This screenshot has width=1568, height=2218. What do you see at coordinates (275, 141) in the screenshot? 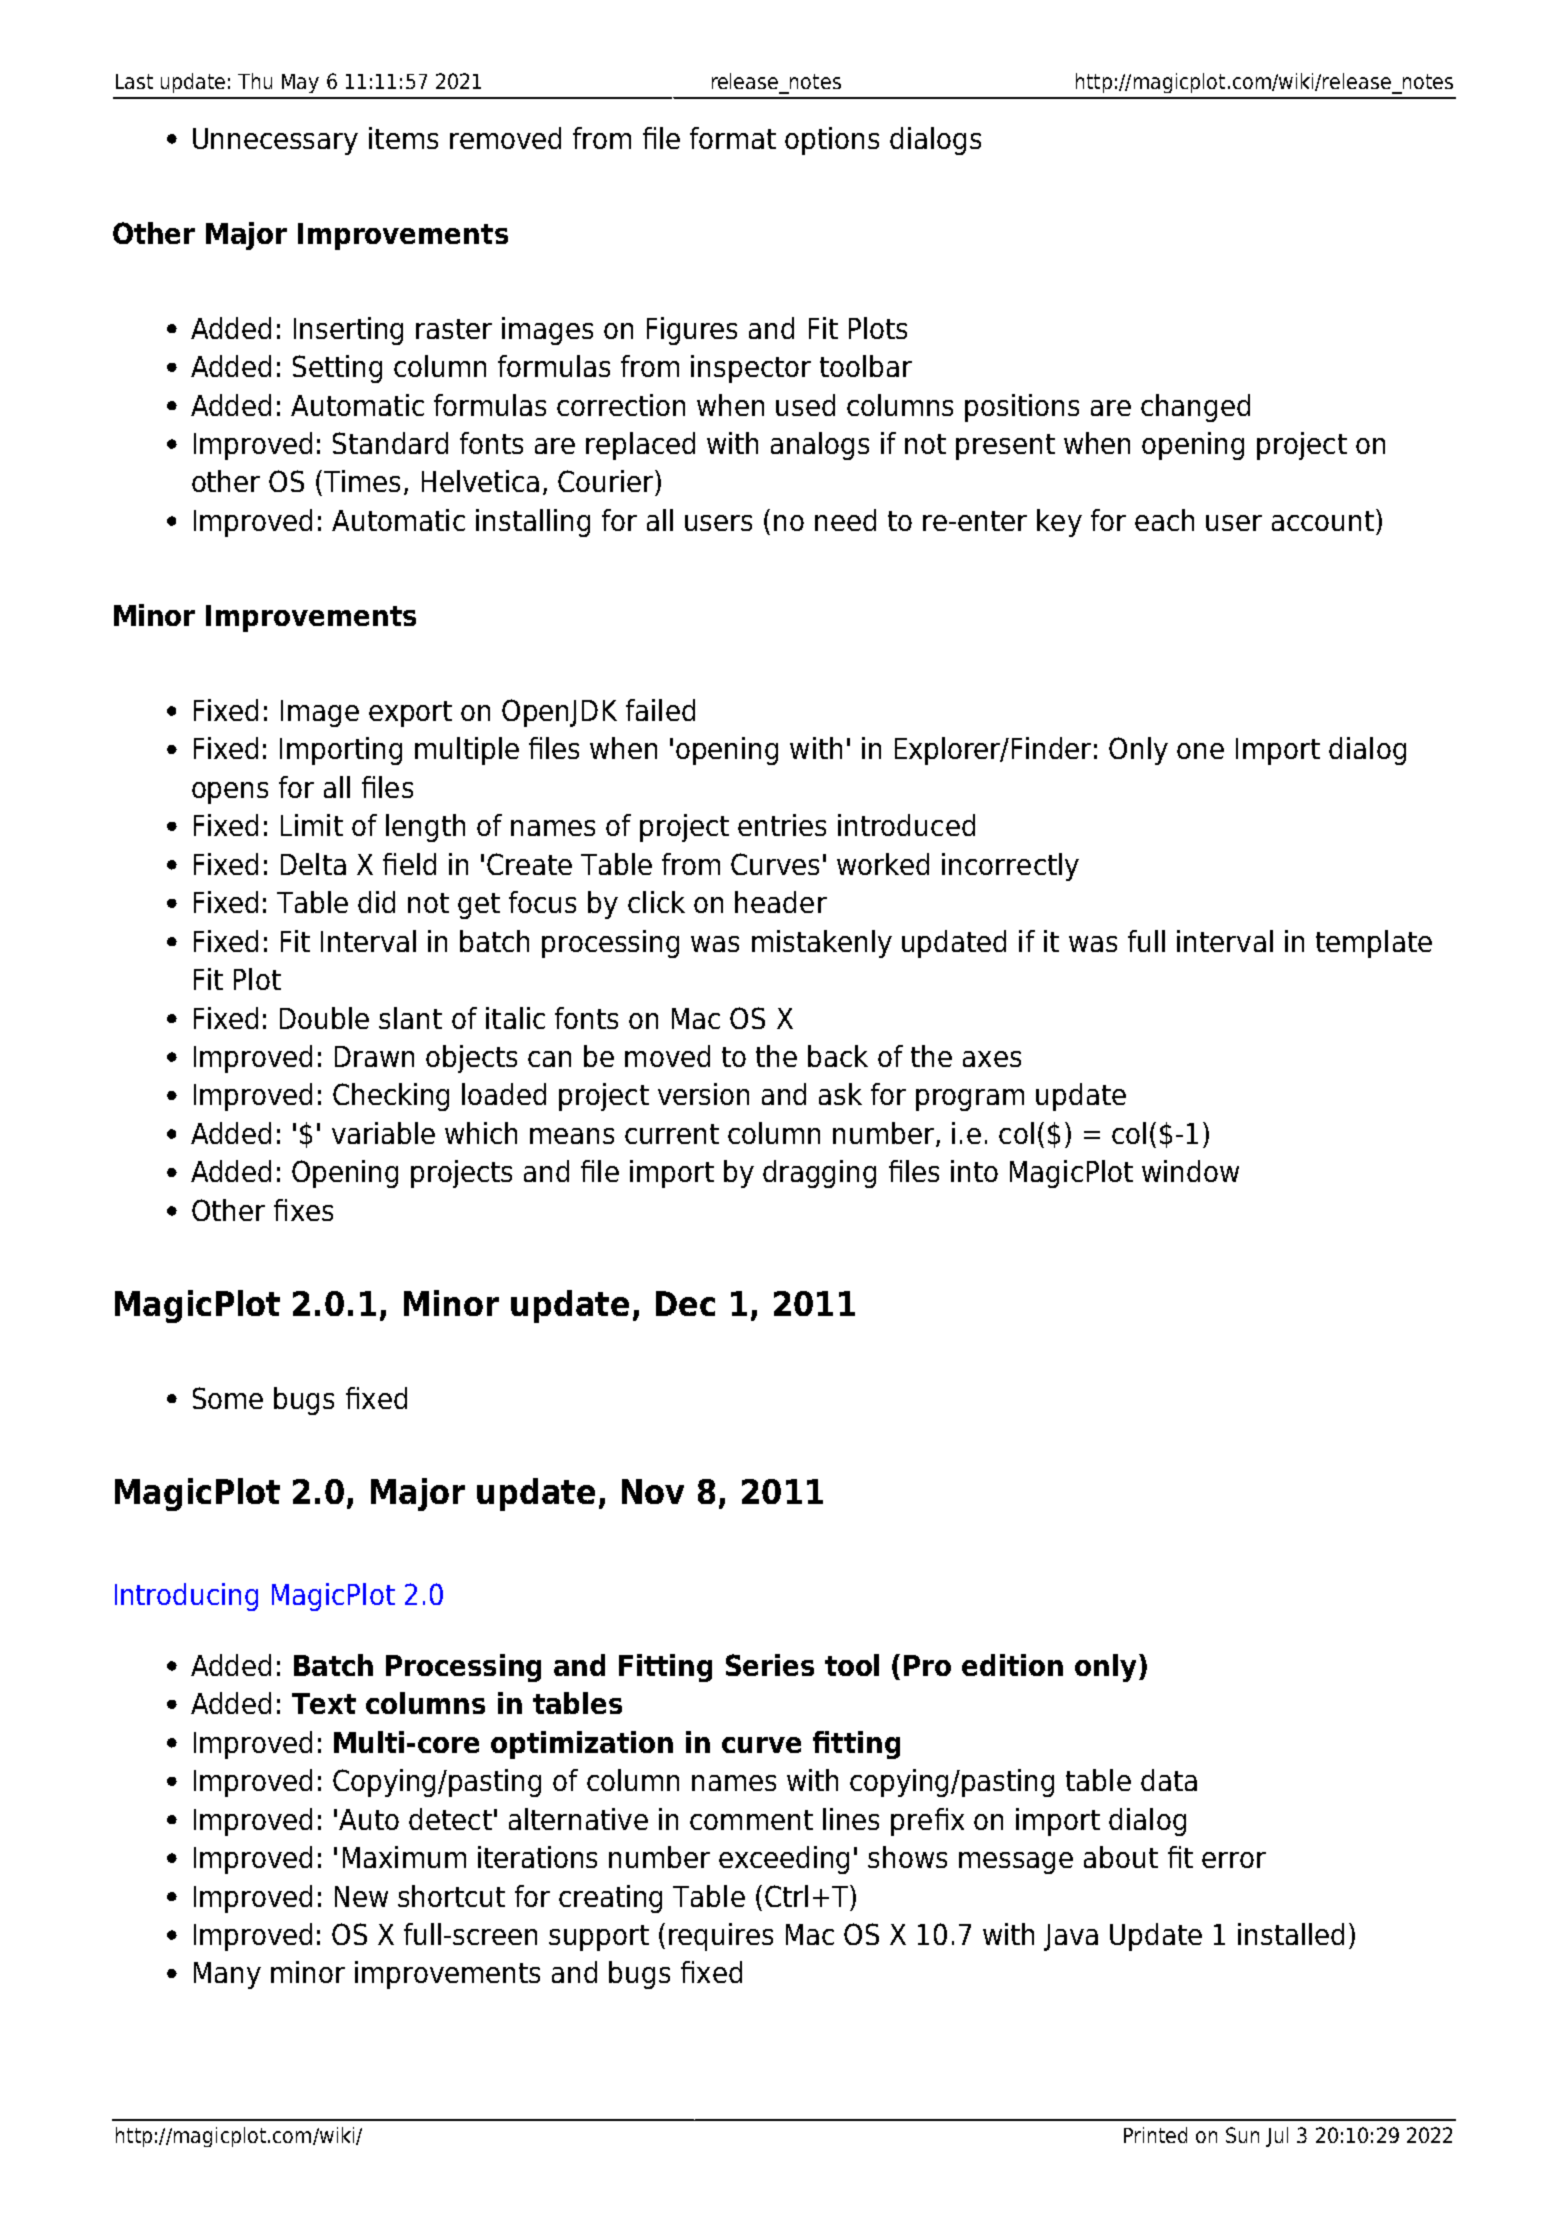
I see `Unnecessary` at bounding box center [275, 141].
